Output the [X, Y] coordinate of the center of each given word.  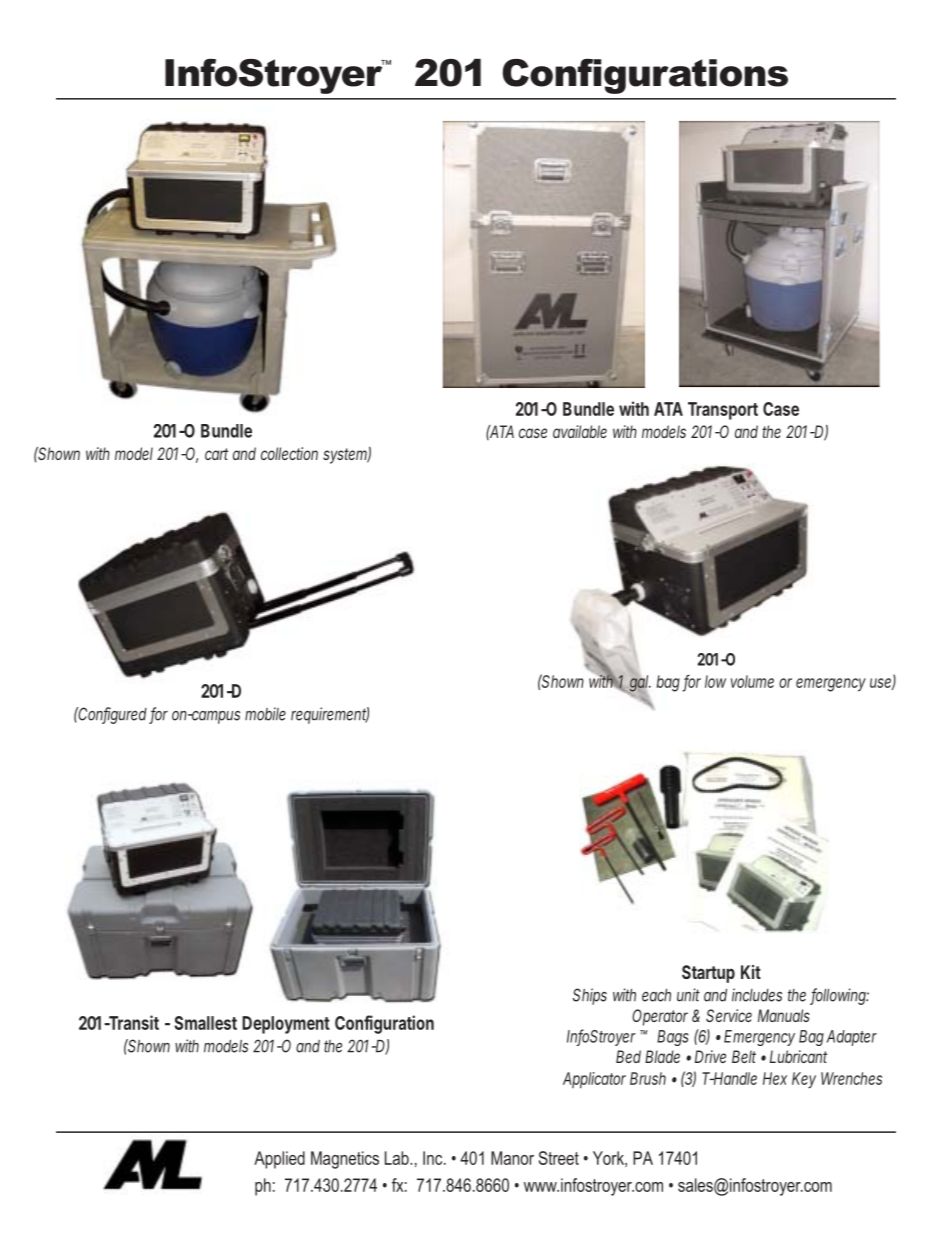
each [656, 995]
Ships [590, 996]
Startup [708, 974]
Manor [512, 1158]
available [580, 431]
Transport [723, 411]
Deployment [286, 1025]
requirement [330, 715]
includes [757, 995]
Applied [279, 1160]
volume [752, 681]
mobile [265, 714]
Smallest [206, 1023]
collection [289, 453]
